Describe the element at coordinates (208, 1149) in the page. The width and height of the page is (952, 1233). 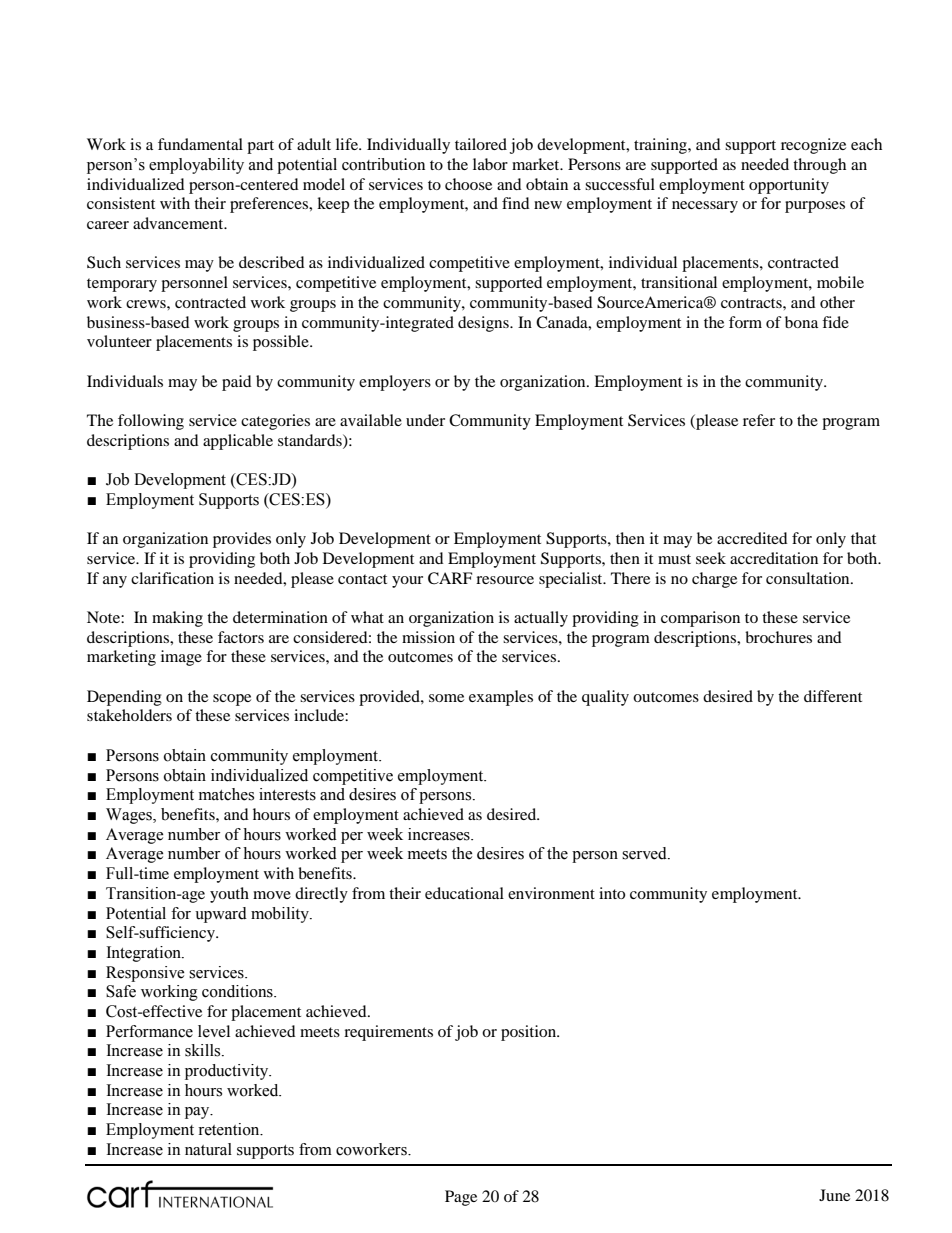
I see `natural` at that location.
